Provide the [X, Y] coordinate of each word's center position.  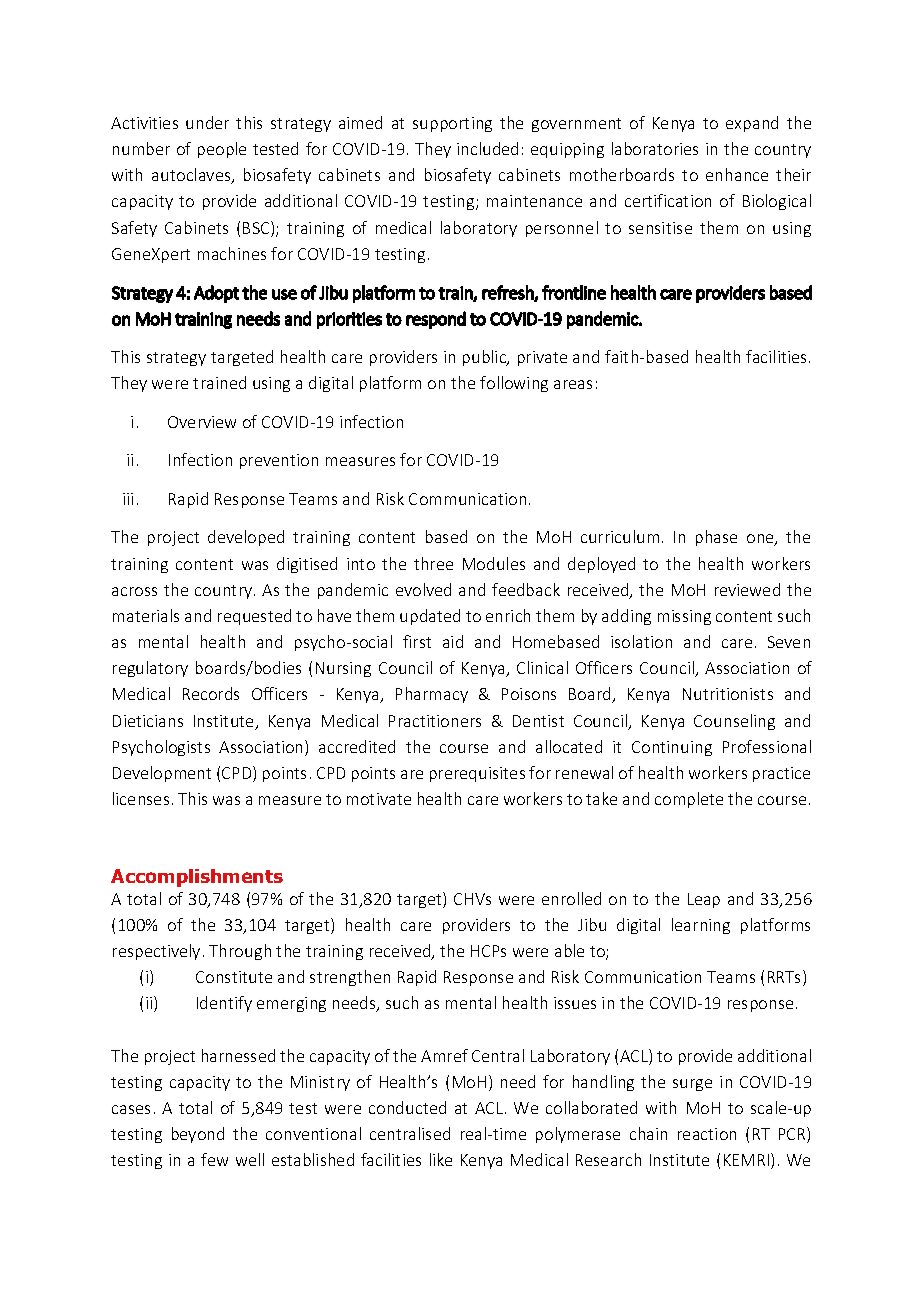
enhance [737, 174]
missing [684, 617]
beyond [198, 1135]
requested [254, 617]
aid [453, 641]
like [441, 1159]
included [487, 148]
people [222, 150]
